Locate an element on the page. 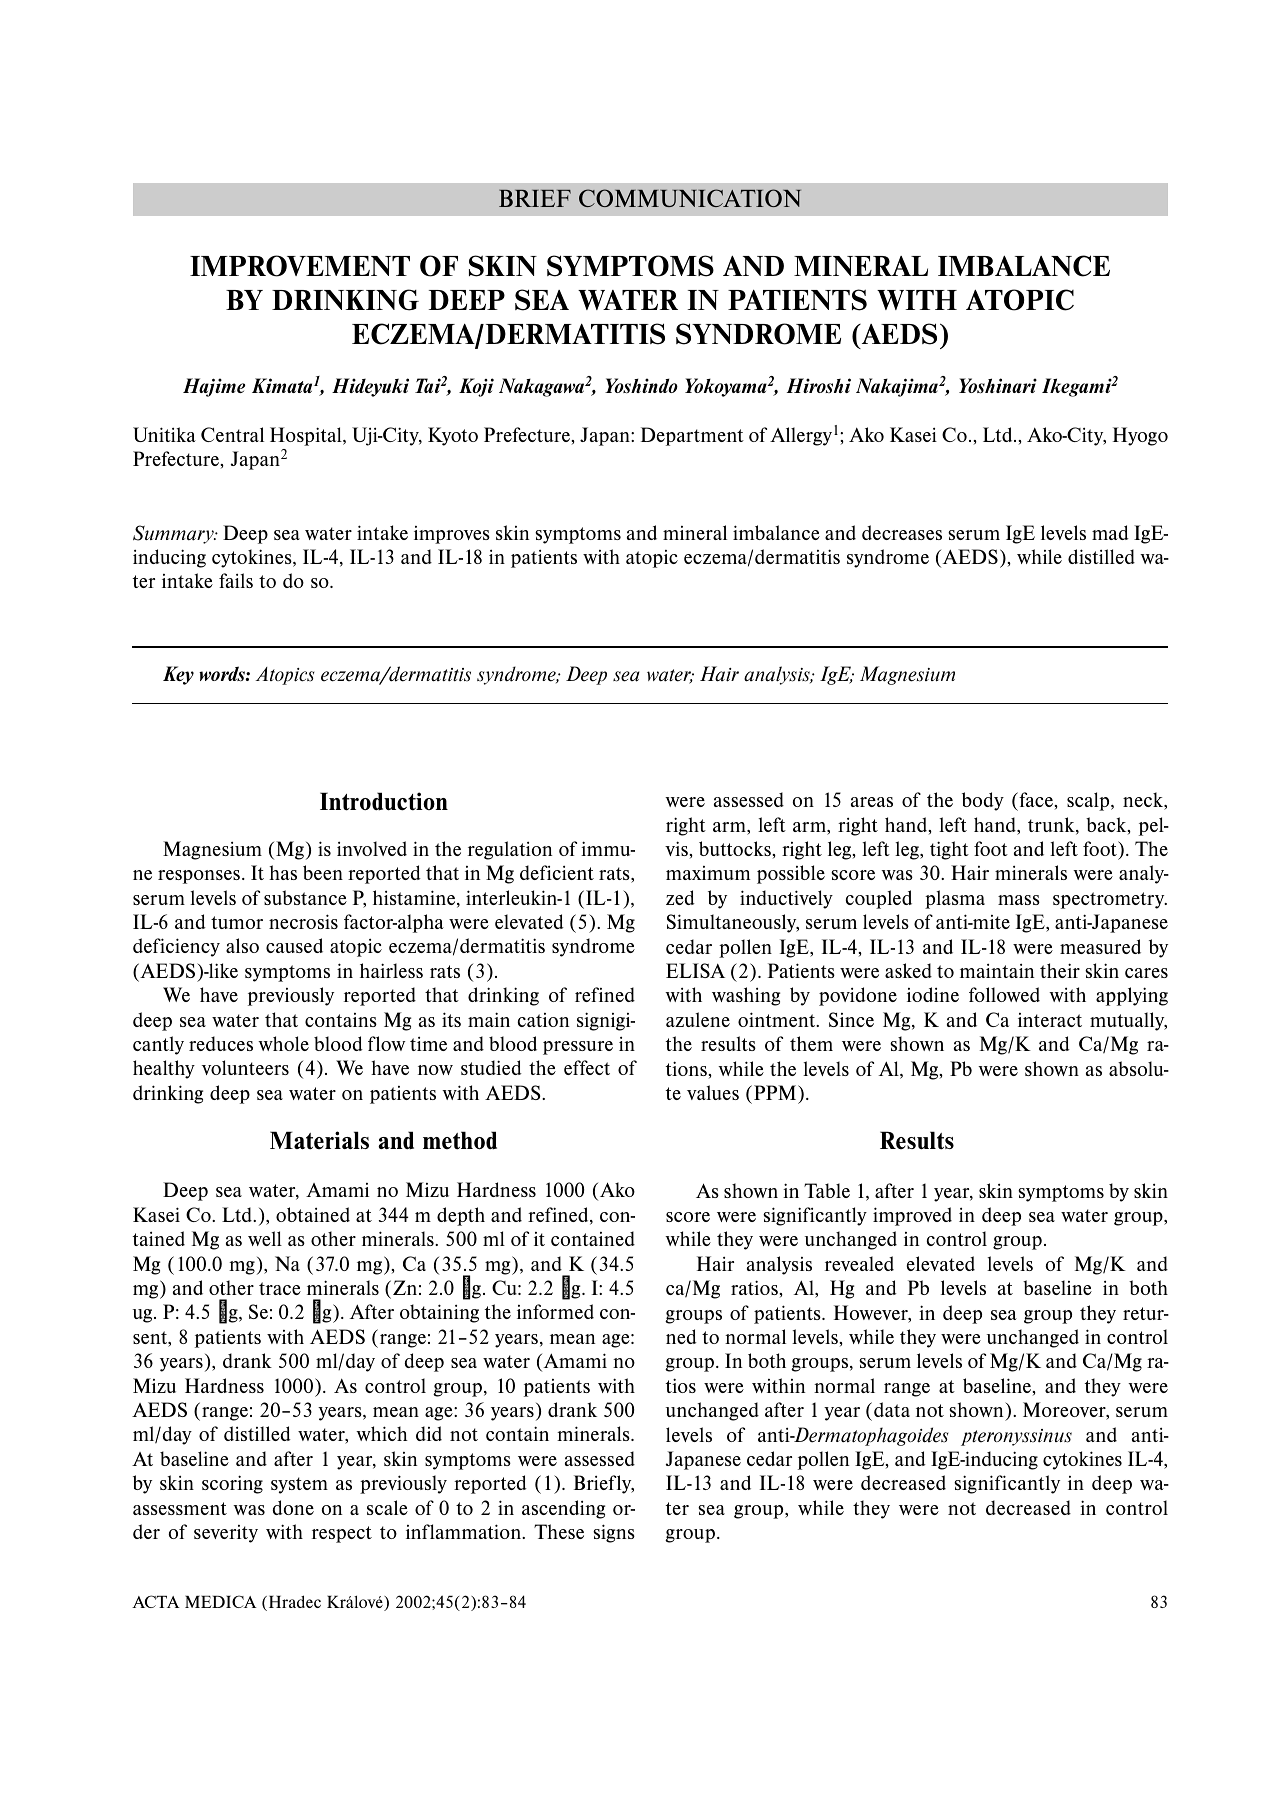 This page has width=1279, height=1808. Materials is located at coordinates (319, 1140).
